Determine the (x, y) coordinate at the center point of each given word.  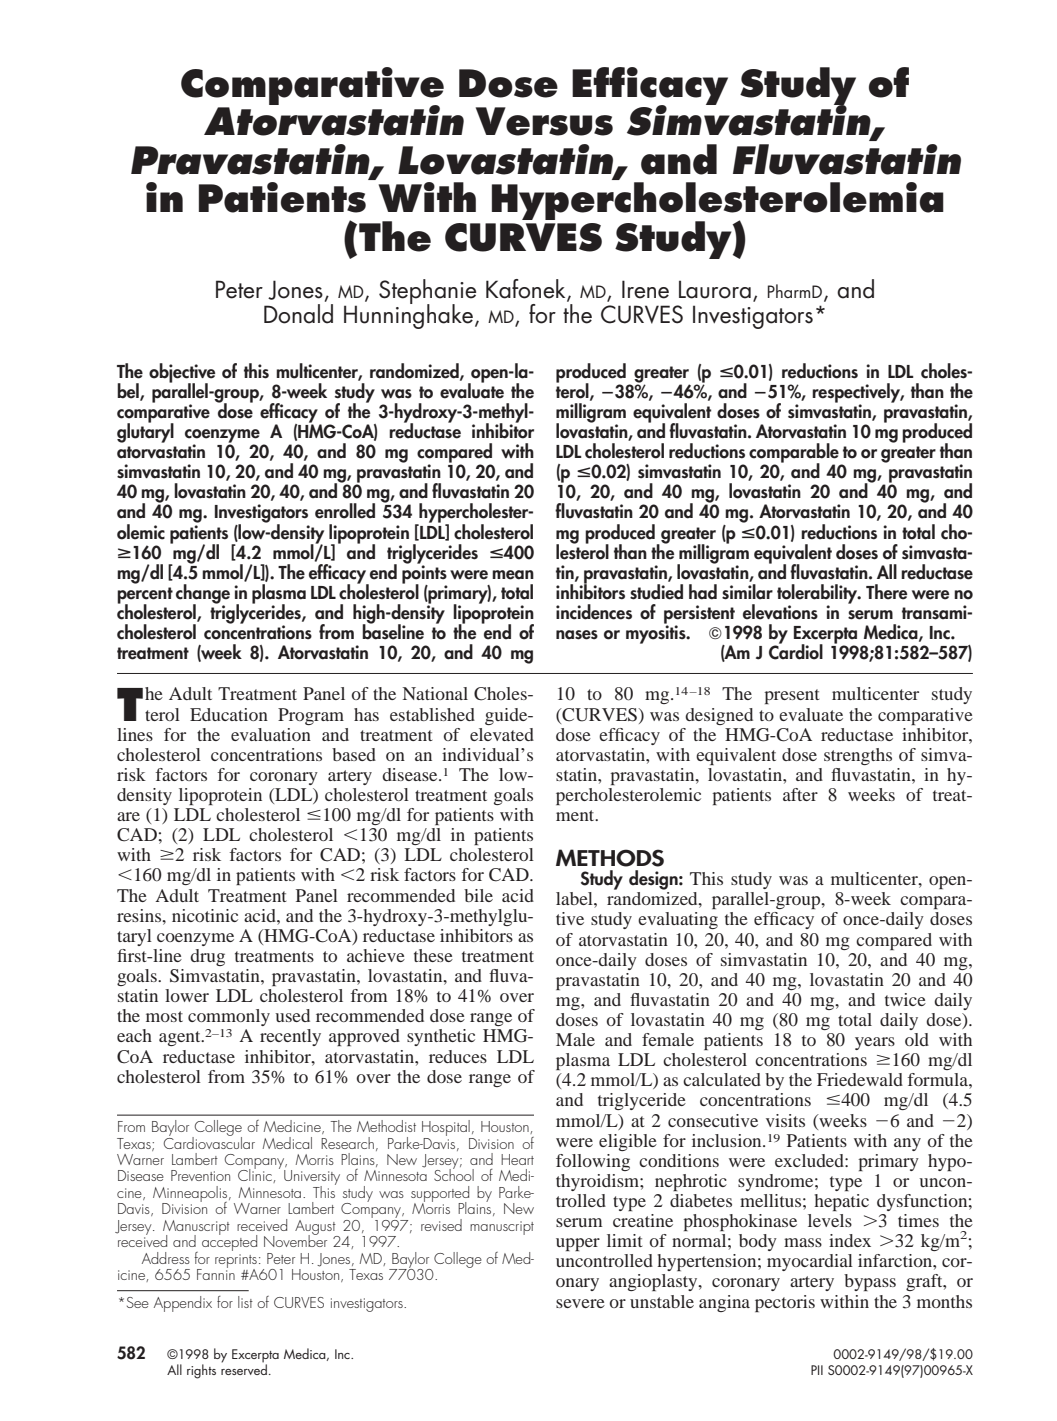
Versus (544, 121)
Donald (298, 312)
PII (817, 1370)
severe (580, 1303)
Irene (645, 289)
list (245, 1302)
